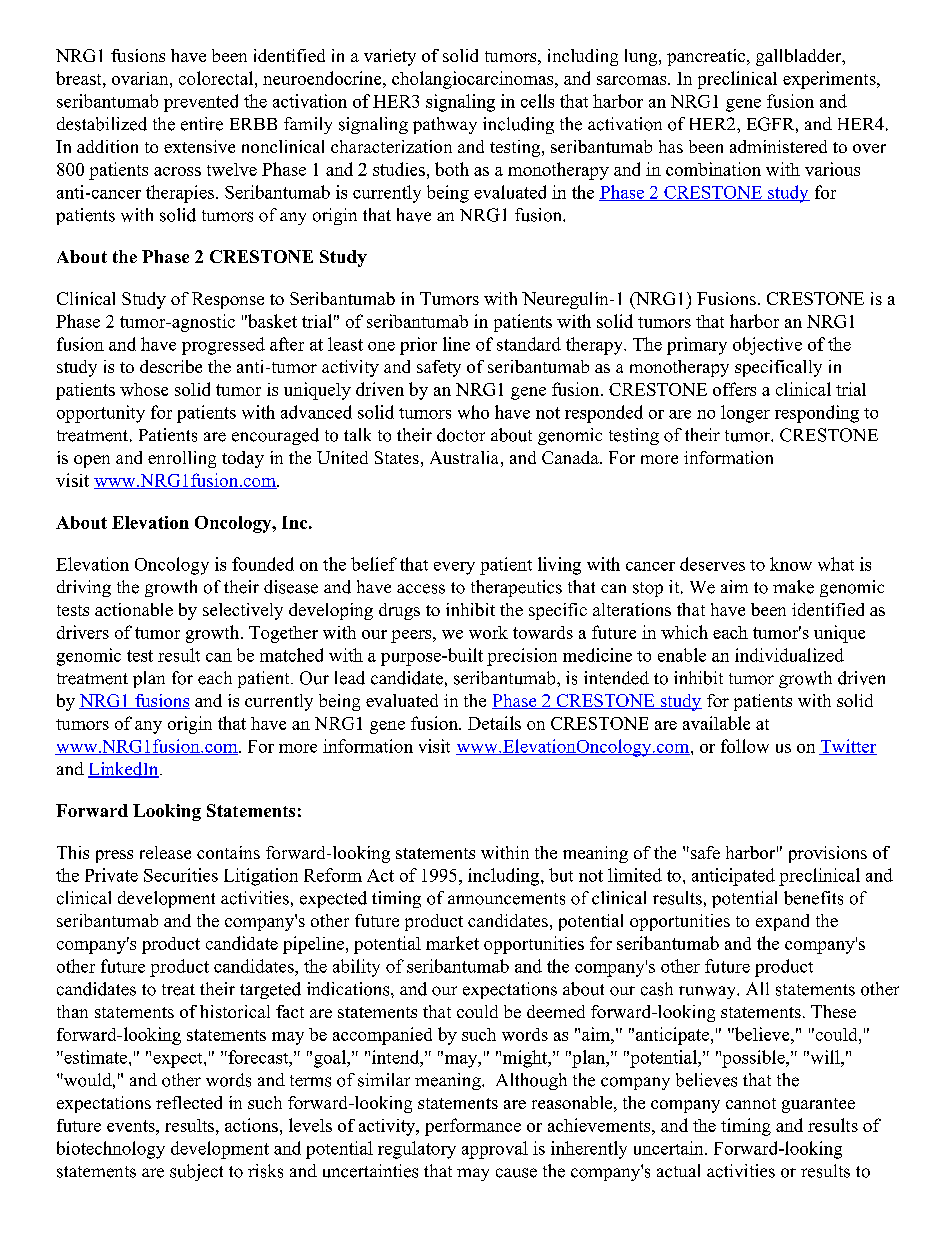  Describe the element at coordinates (473, 1127) in the page. I see `performance` at that location.
